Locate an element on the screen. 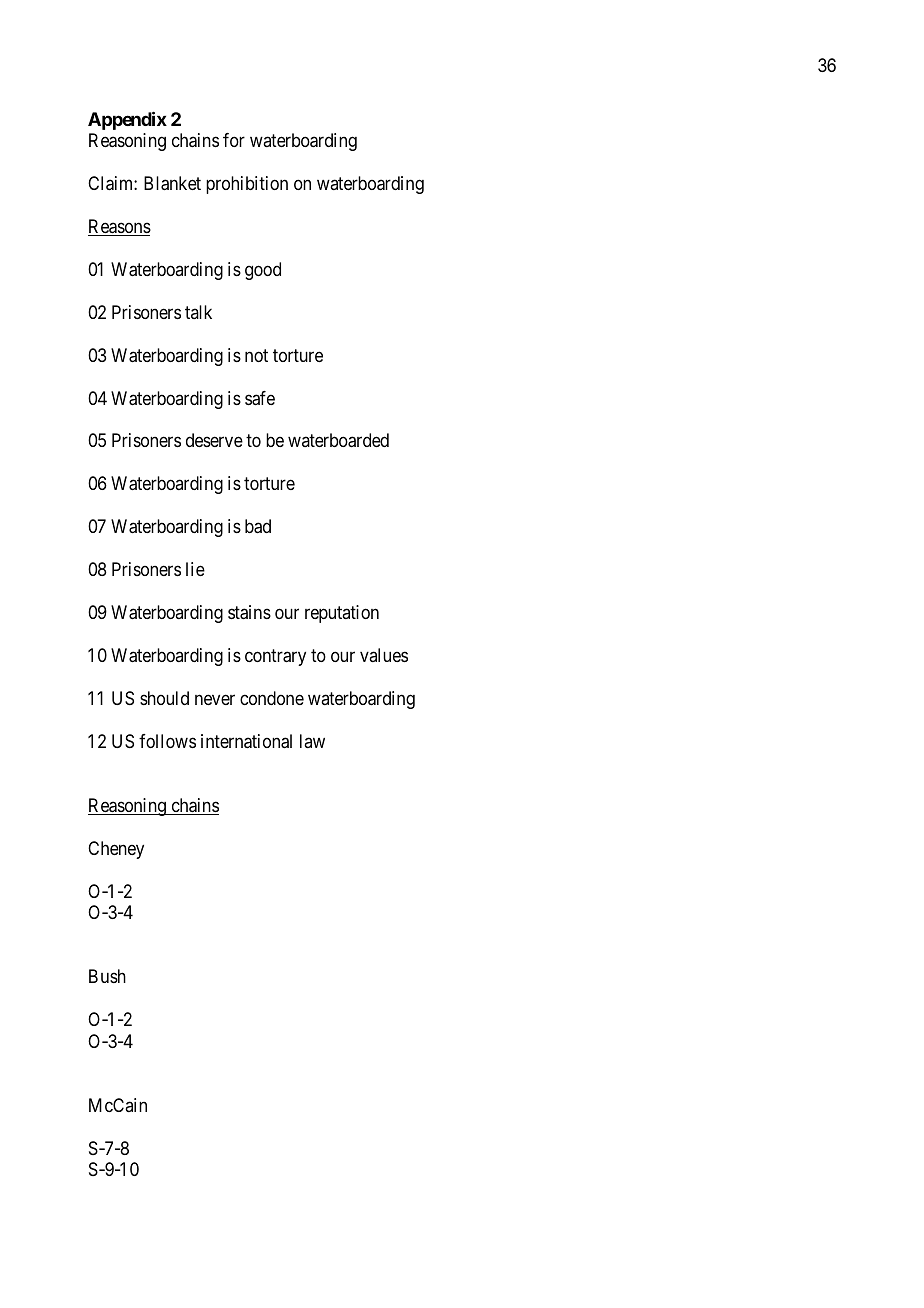 Image resolution: width=924 pixels, height=1308 pixels. international is located at coordinates (246, 741).
